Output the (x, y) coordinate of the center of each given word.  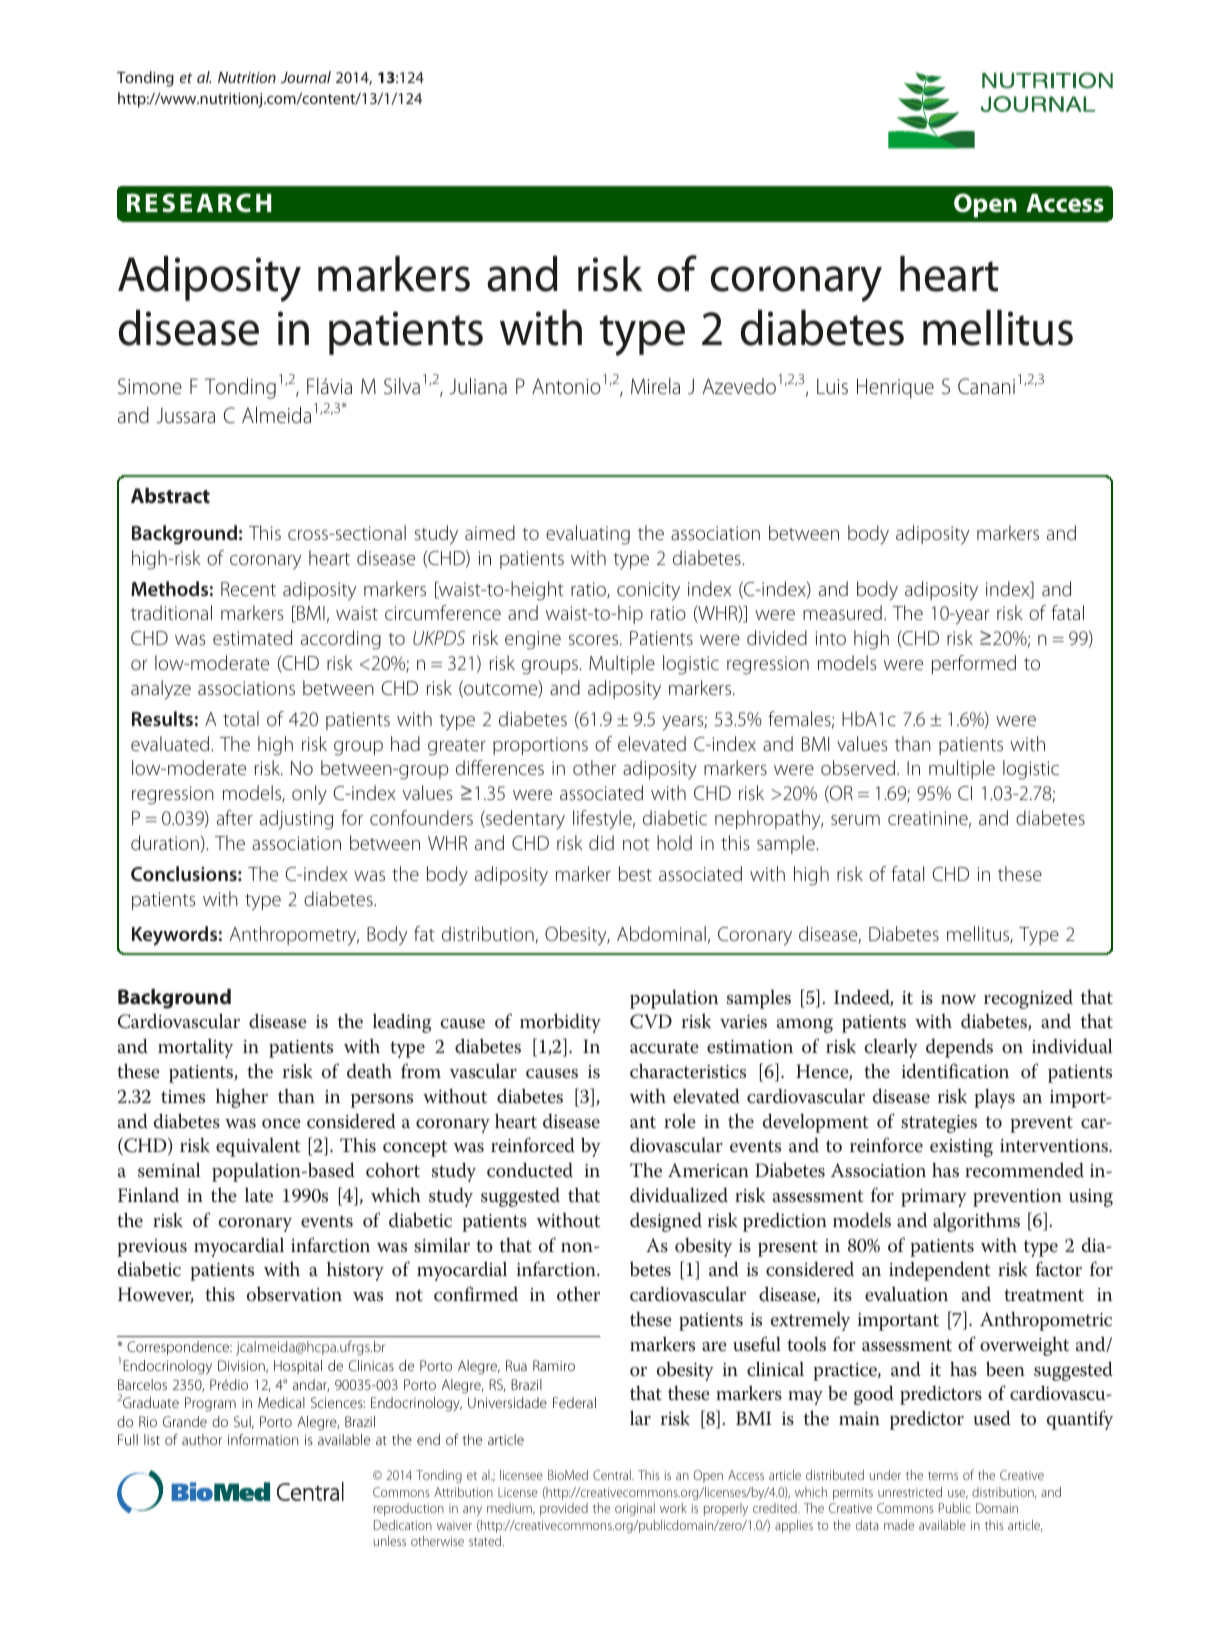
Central (613, 1475)
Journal (306, 77)
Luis (832, 386)
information (263, 1439)
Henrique (895, 388)
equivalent (258, 1147)
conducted (530, 1170)
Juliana (478, 386)
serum (855, 820)
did (601, 842)
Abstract (170, 495)
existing (961, 1148)
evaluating (588, 535)
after (235, 817)
